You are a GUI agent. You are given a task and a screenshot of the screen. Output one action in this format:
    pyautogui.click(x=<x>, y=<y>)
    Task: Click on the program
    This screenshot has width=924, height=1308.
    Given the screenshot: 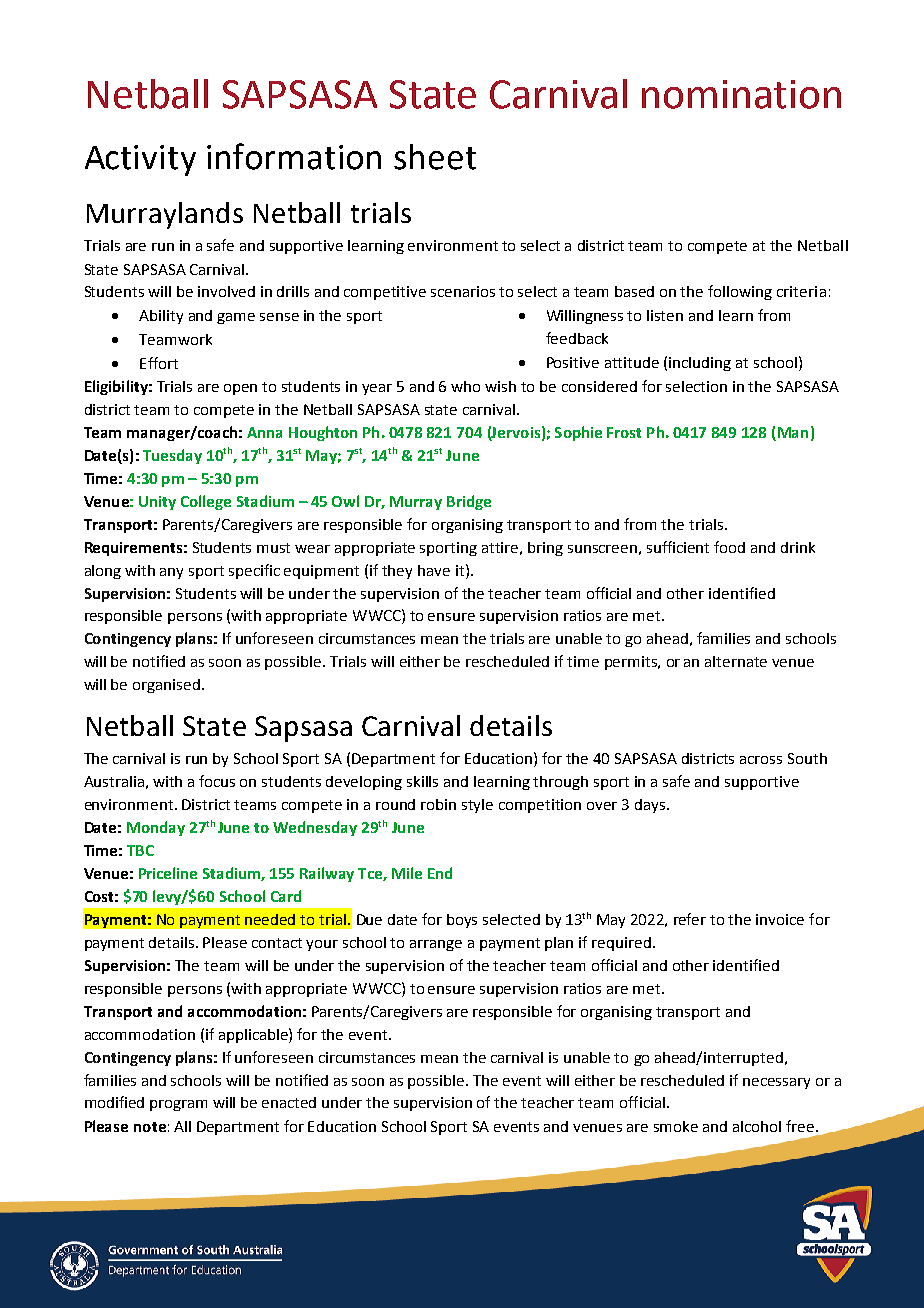 What is the action you would take?
    pyautogui.click(x=178, y=1105)
